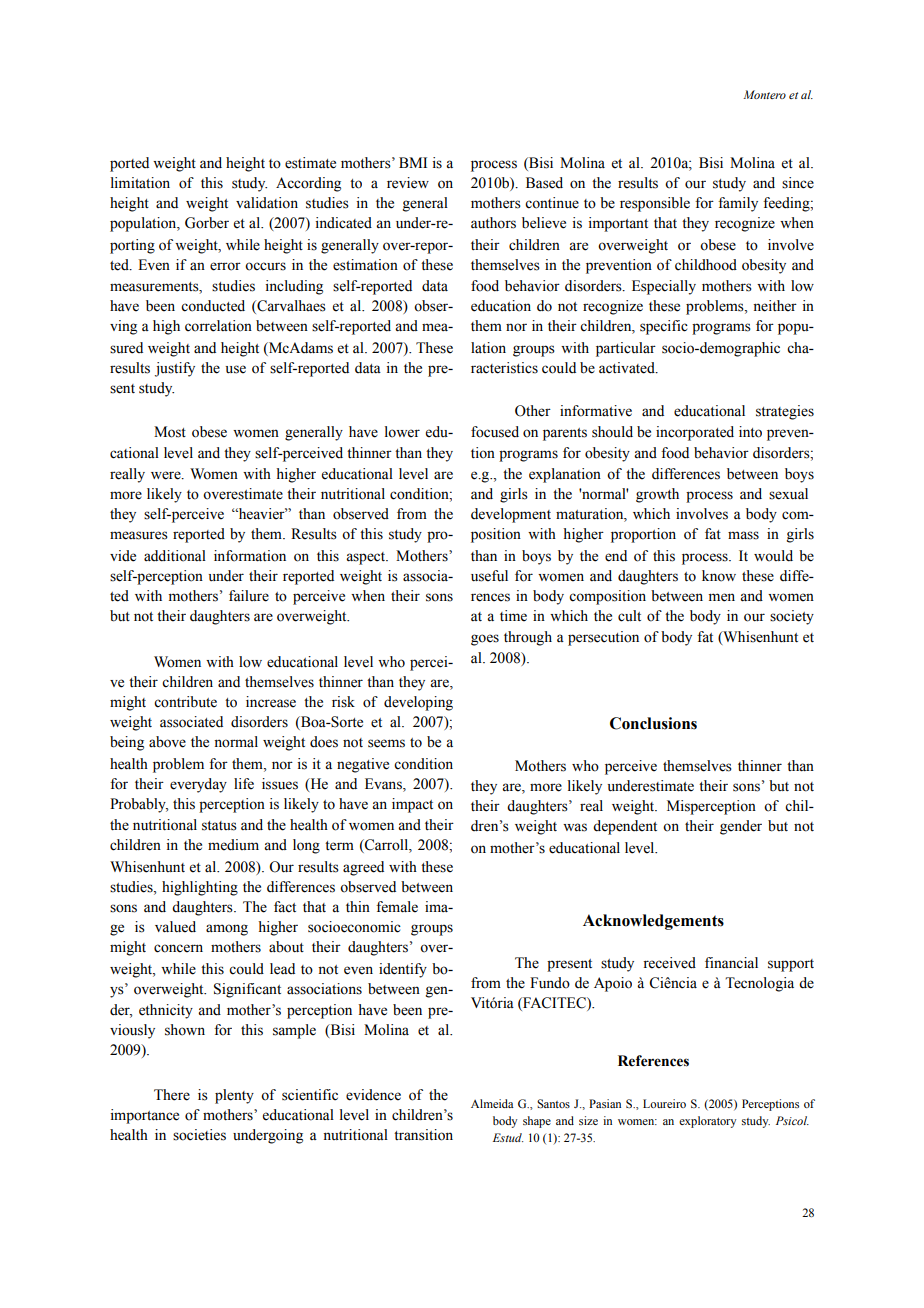  I want to click on According, so click(308, 184).
